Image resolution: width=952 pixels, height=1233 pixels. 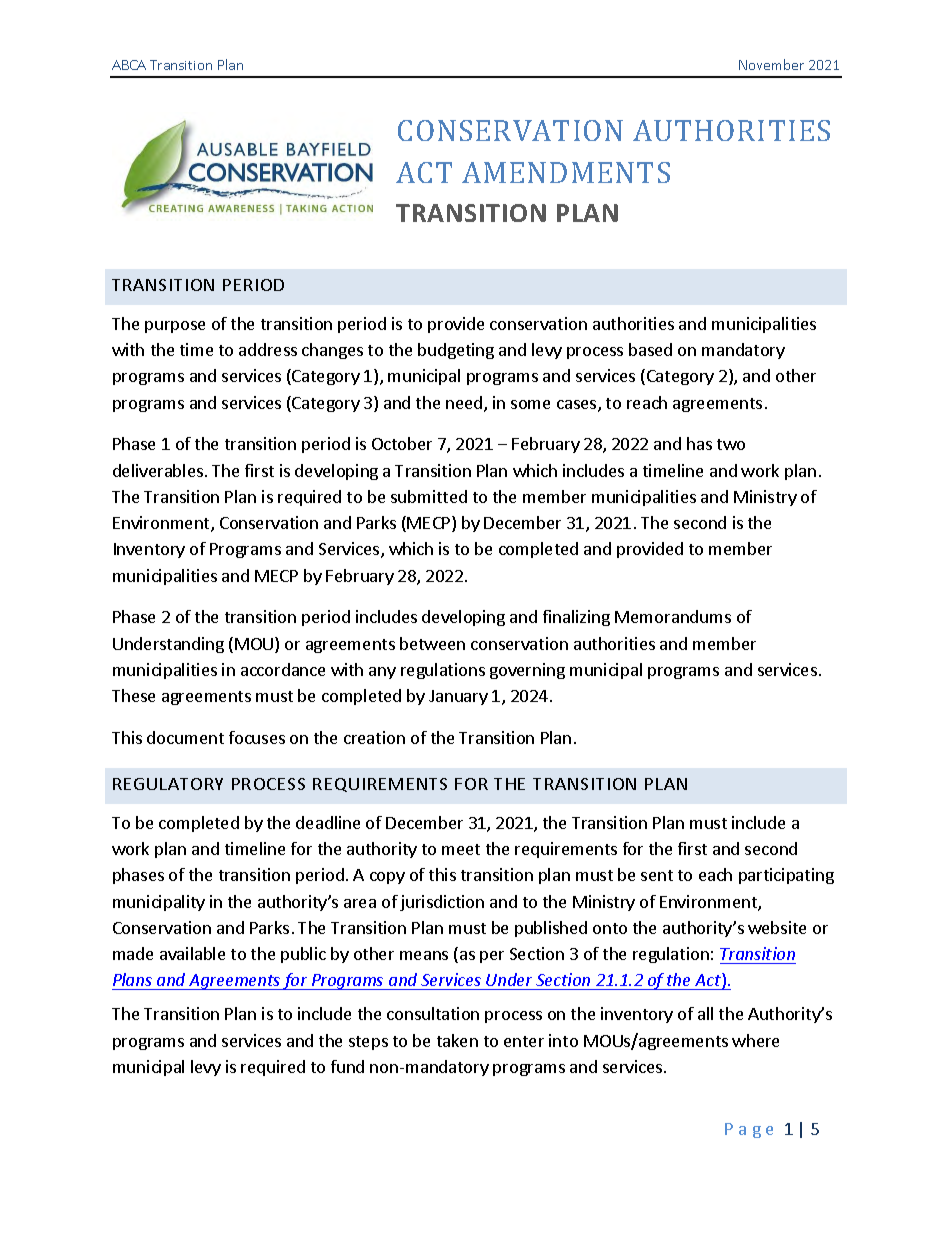 I want to click on submitted, so click(x=429, y=496).
